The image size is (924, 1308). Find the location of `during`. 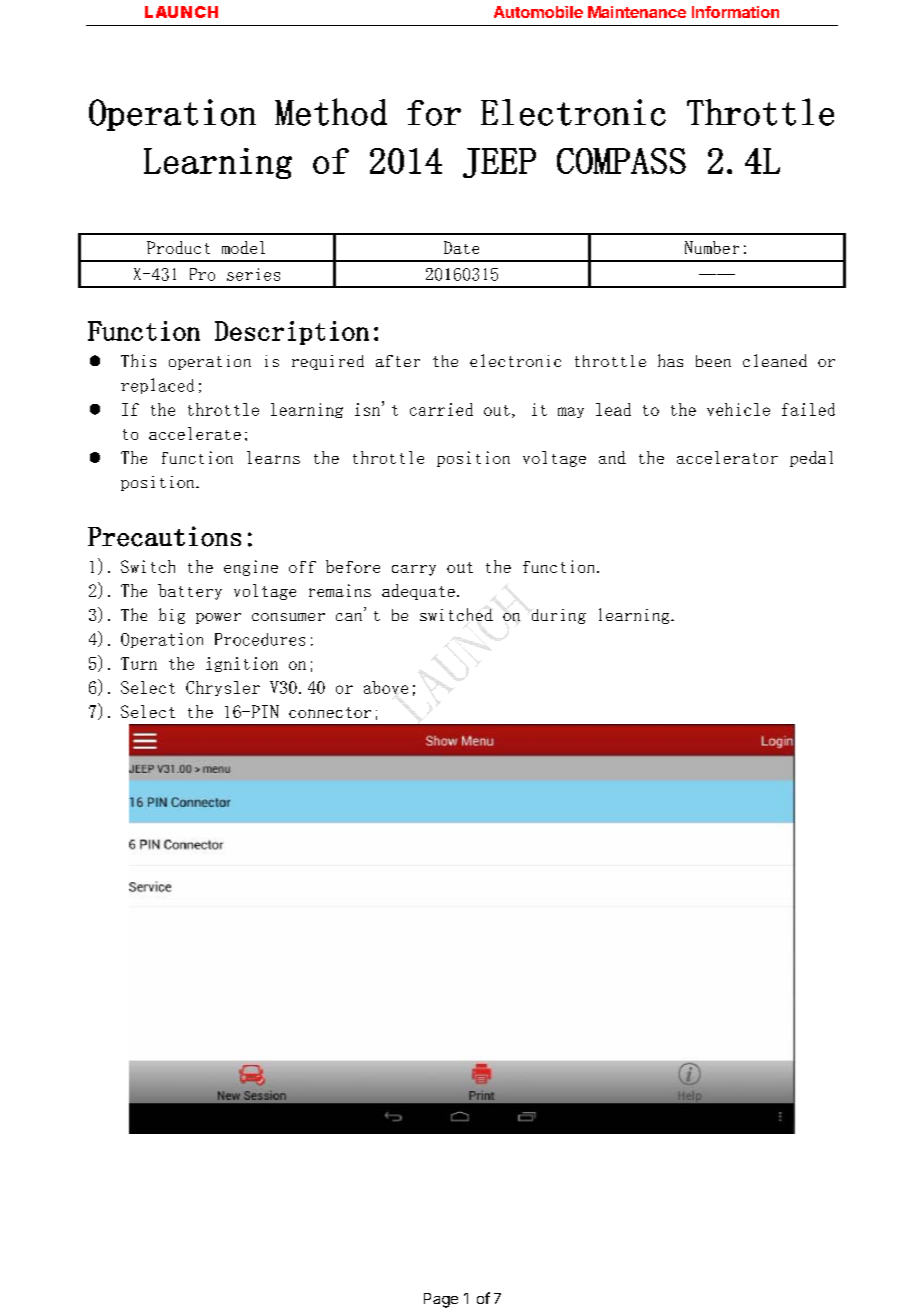

during is located at coordinates (559, 616).
